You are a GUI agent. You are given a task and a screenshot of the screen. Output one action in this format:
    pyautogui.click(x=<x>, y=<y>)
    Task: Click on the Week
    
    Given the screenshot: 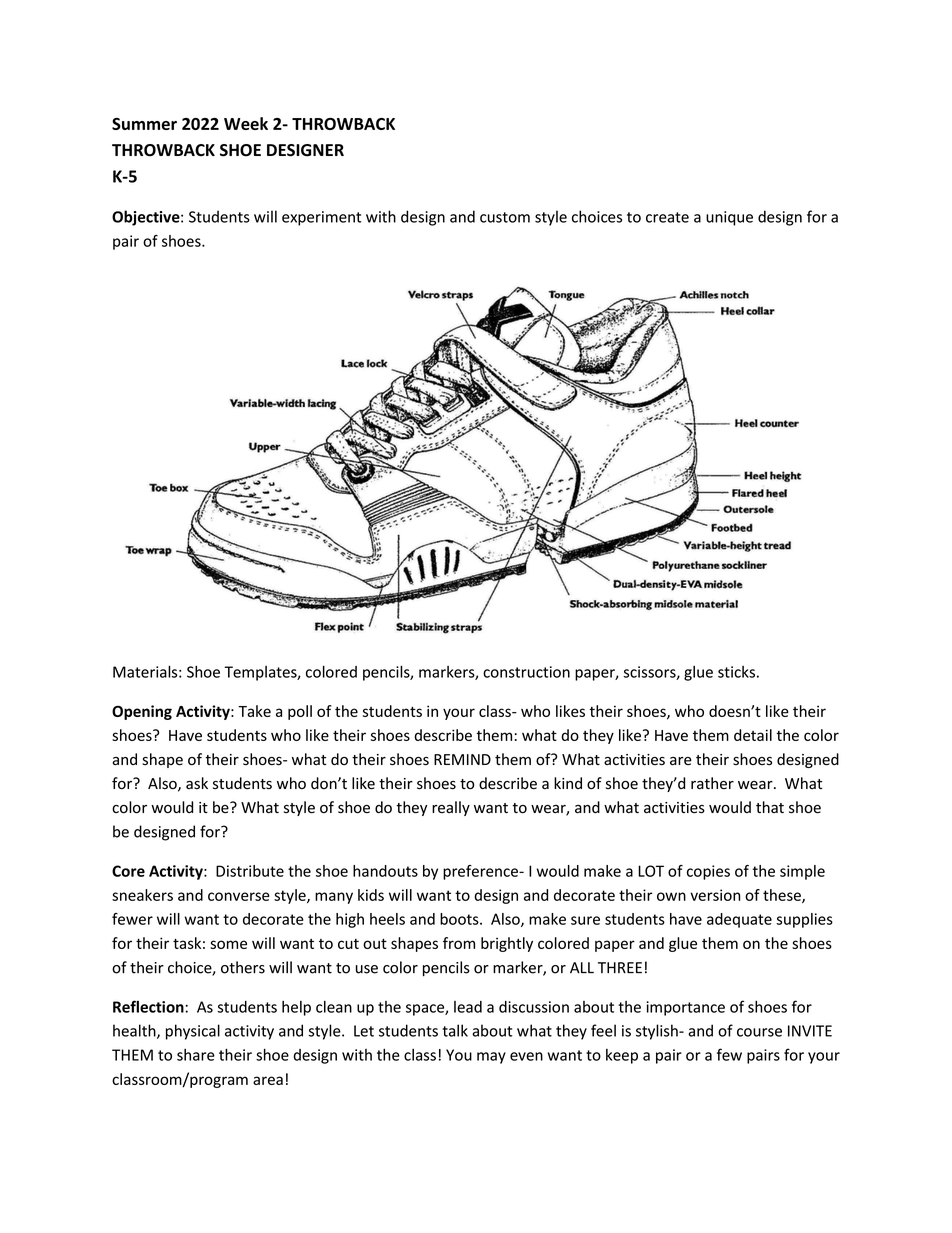 What is the action you would take?
    pyautogui.click(x=246, y=123)
